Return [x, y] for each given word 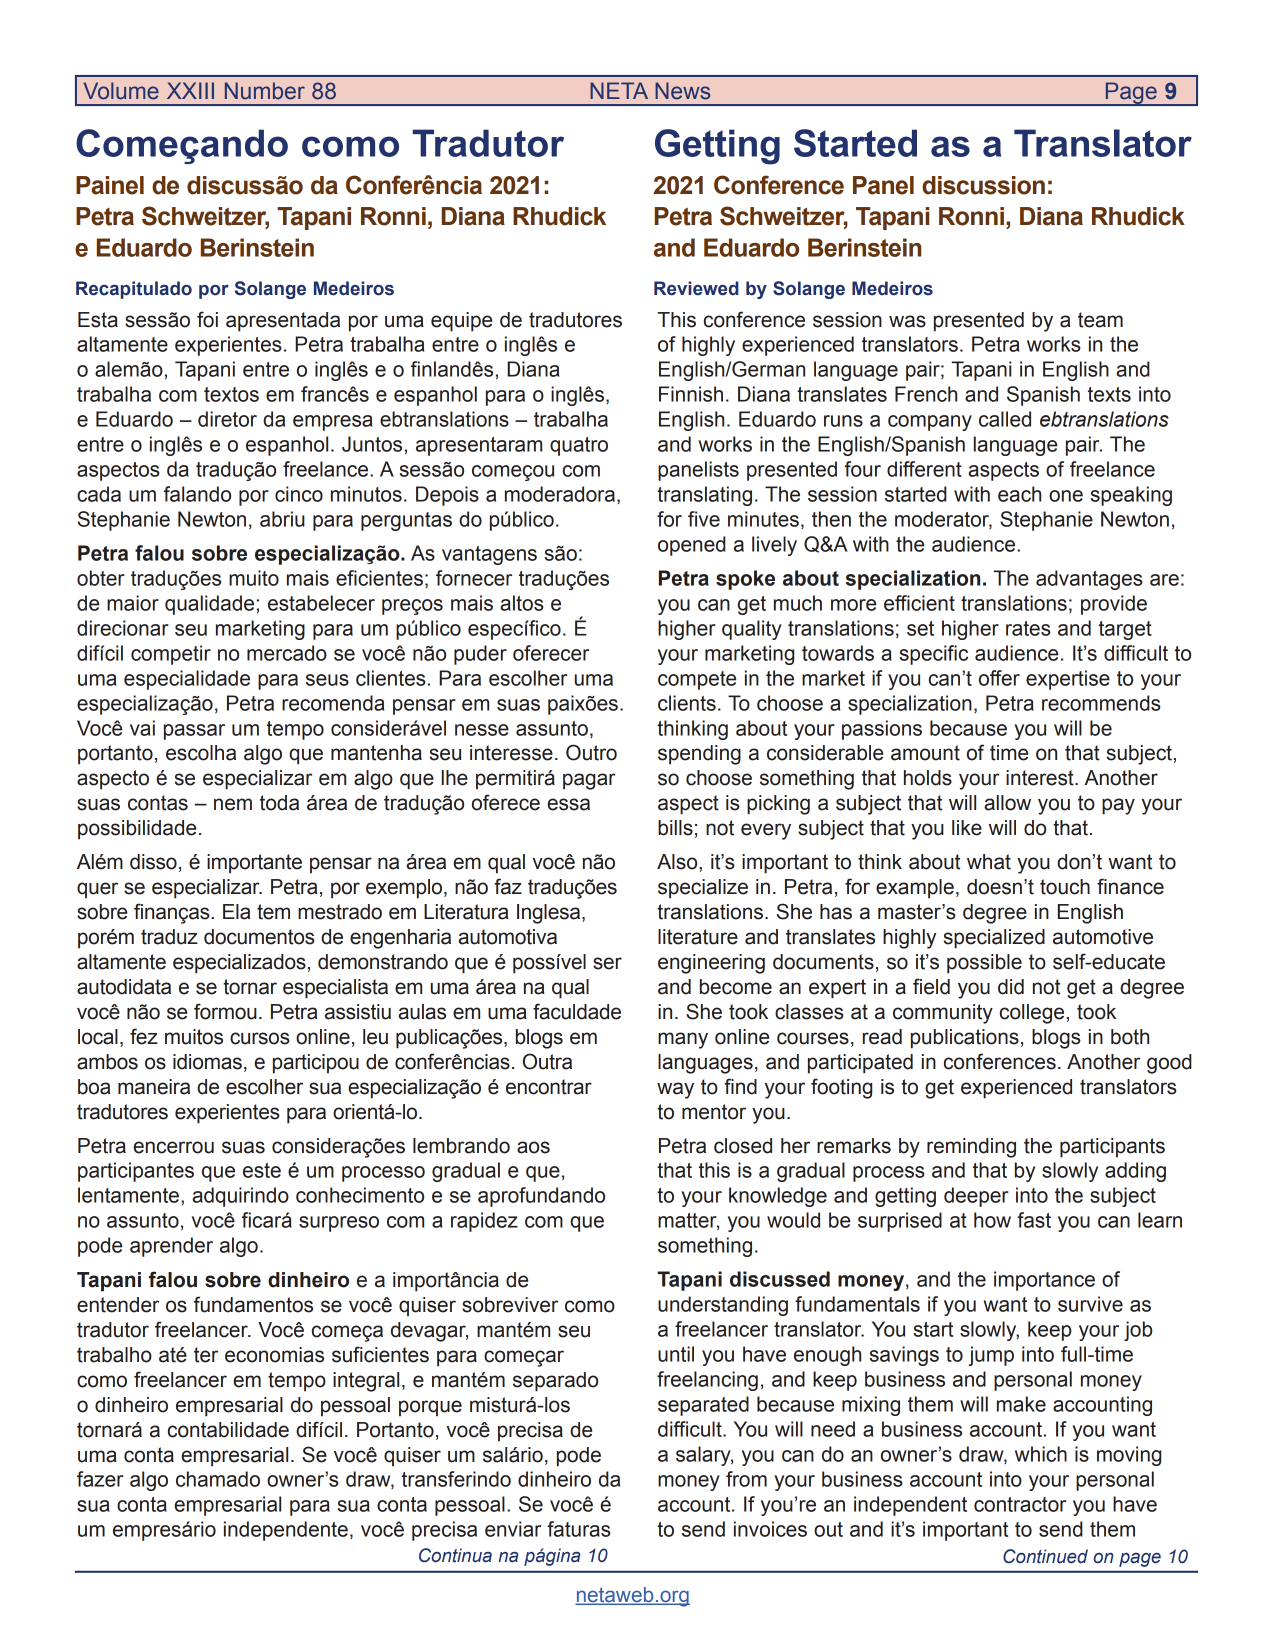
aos [533, 1147]
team [1100, 320]
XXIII [190, 90]
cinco [299, 494]
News [682, 91]
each [1019, 494]
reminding [971, 1148]
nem [233, 804]
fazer [100, 1479]
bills [675, 828]
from [746, 1479]
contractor [1020, 1504]
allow [1007, 803]
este [262, 1170]
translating [704, 496]
